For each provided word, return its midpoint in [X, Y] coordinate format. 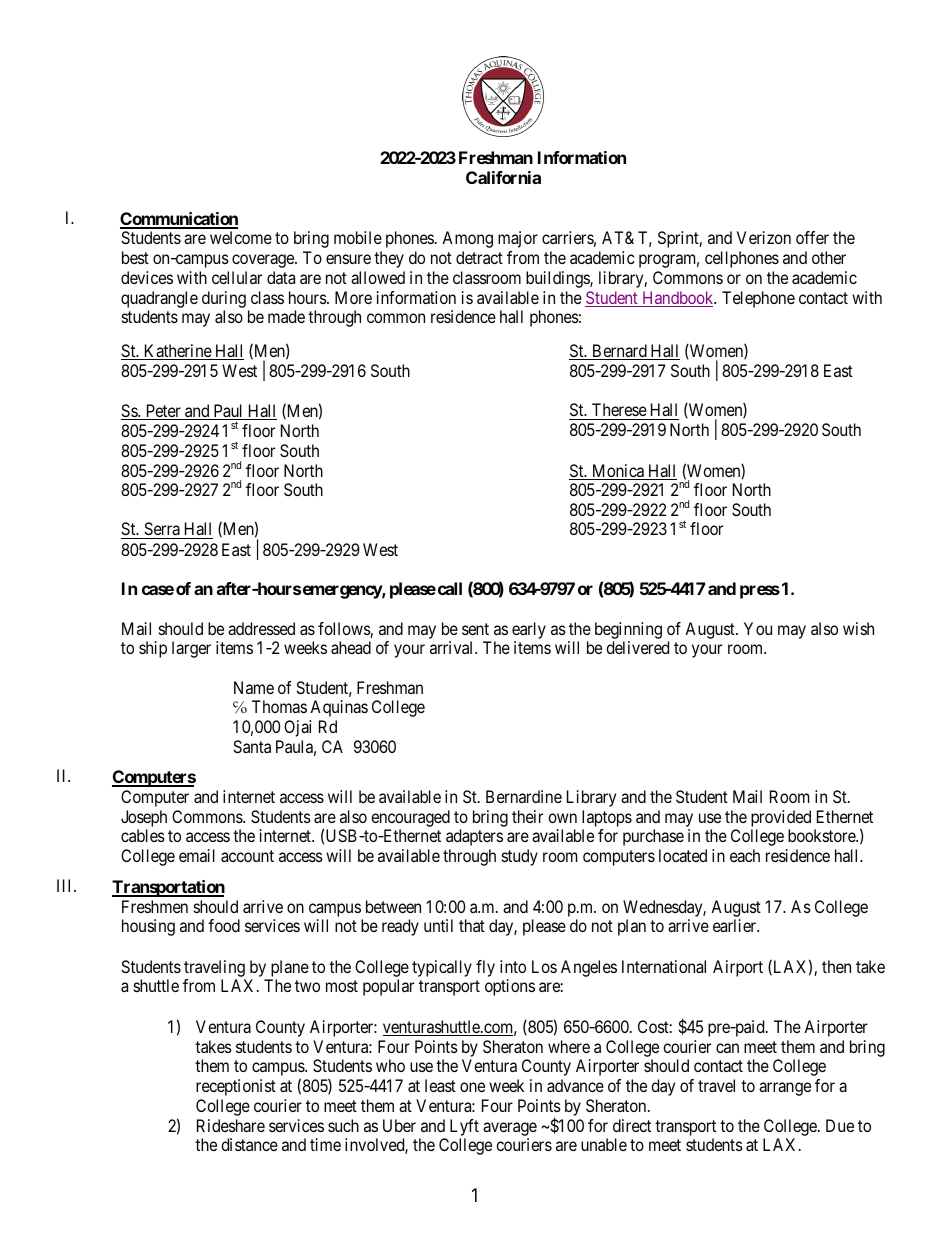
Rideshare [231, 1125]
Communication [179, 220]
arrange [785, 1089]
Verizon [764, 237]
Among [467, 239]
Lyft [464, 1127]
